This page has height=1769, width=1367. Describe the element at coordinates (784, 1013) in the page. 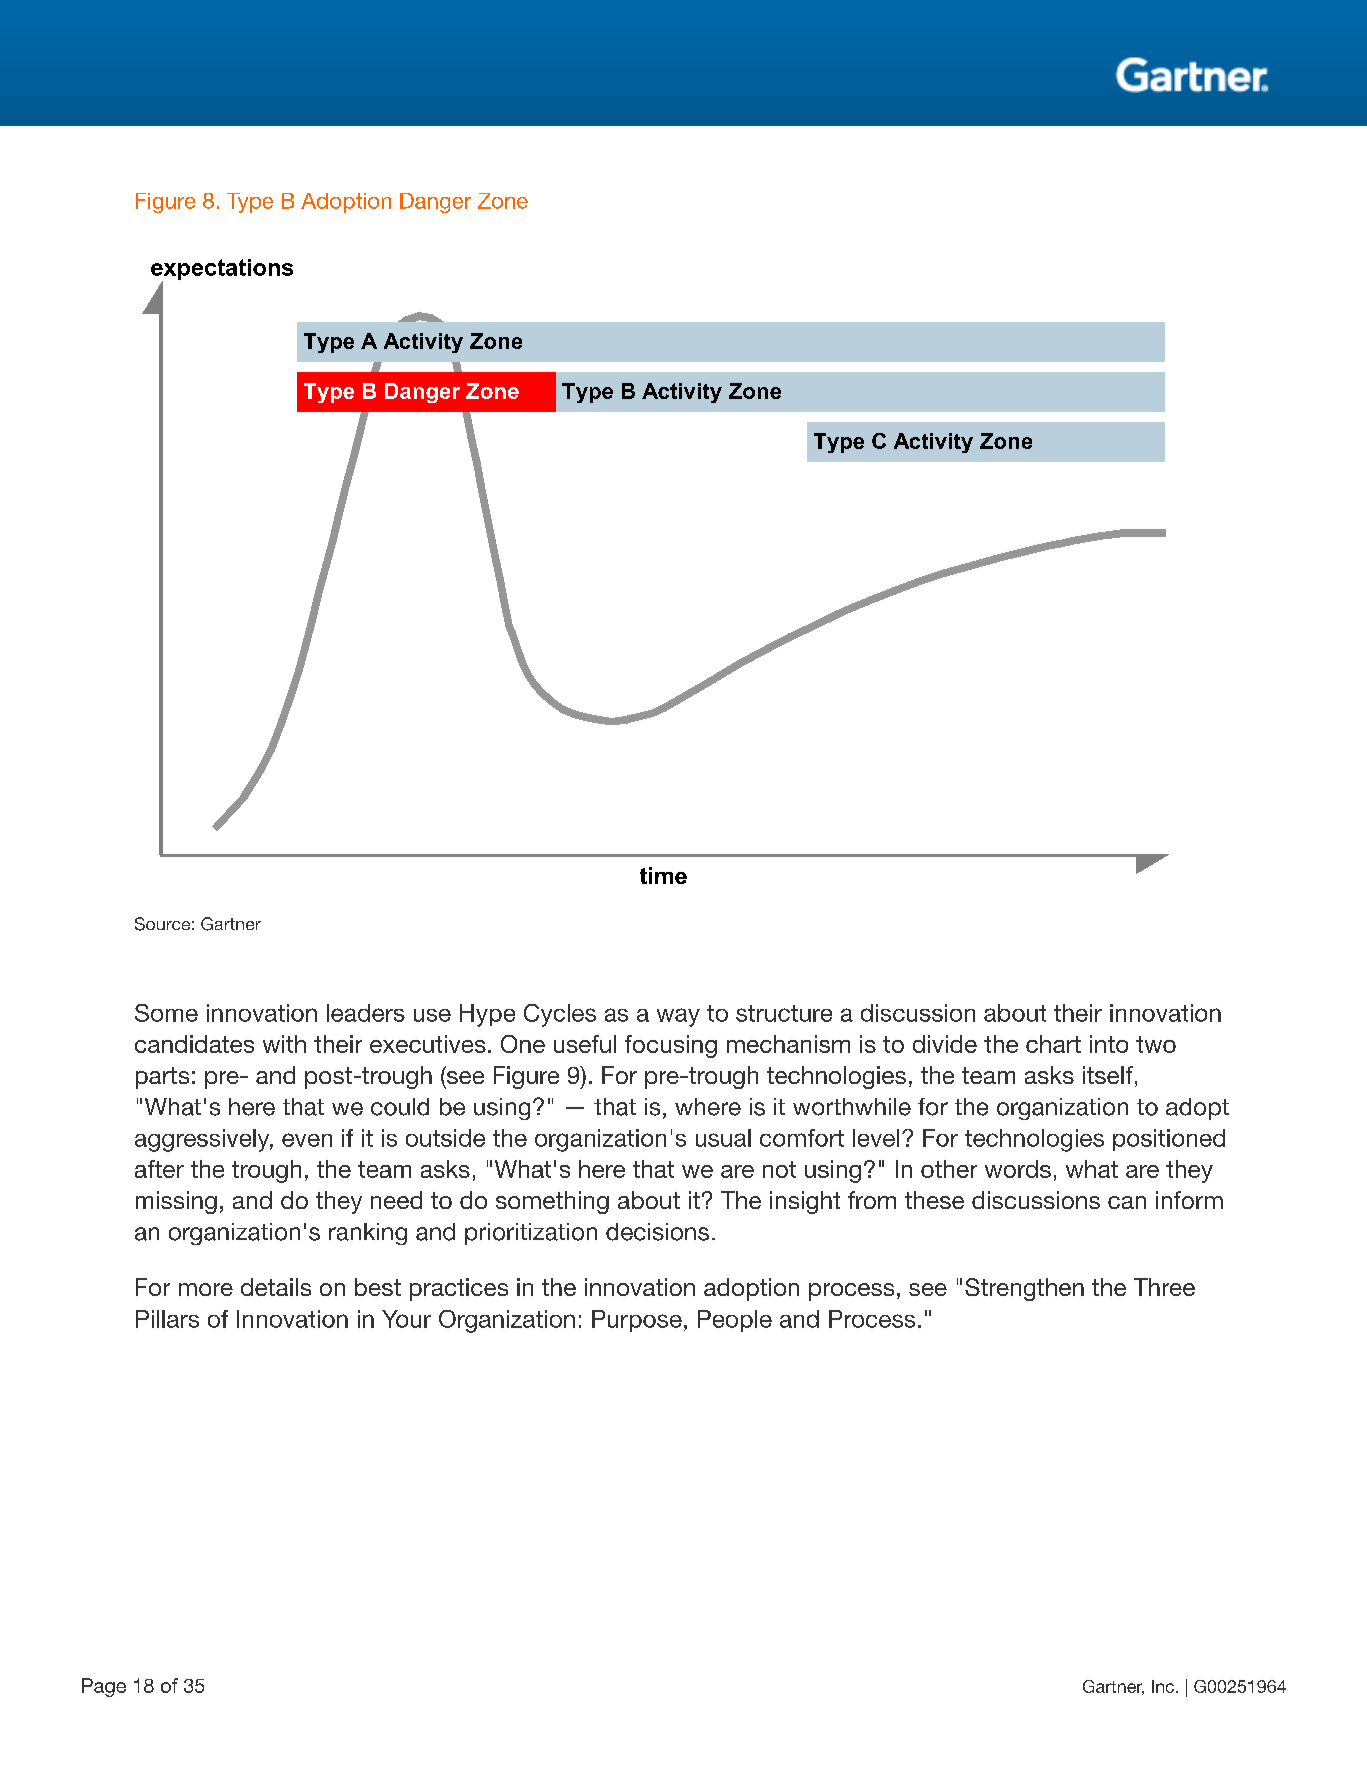

I see `structure` at that location.
